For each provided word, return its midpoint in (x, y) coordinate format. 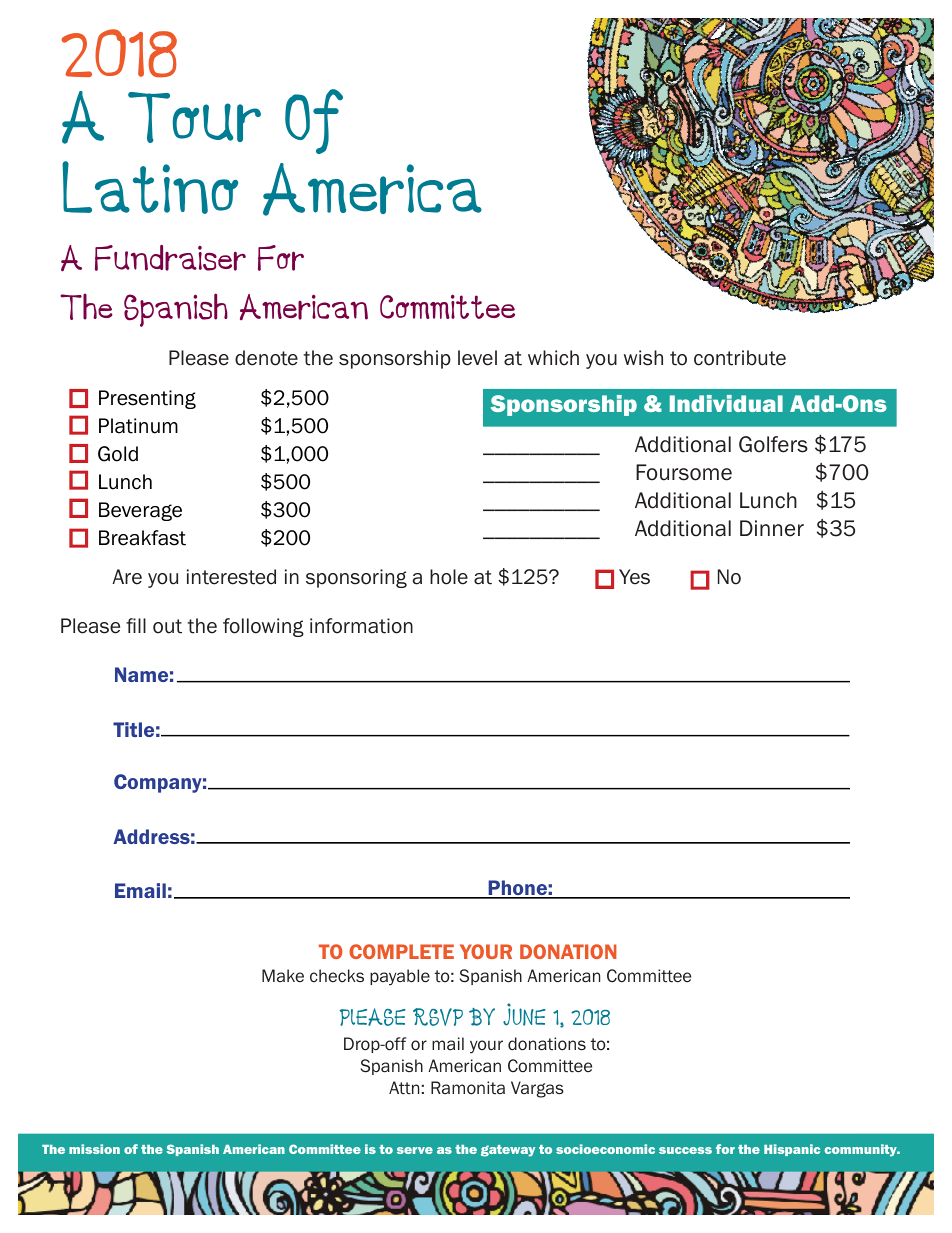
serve (415, 1150)
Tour (194, 117)
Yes (634, 577)
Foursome (684, 472)
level (477, 358)
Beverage (140, 511)
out (167, 626)
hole (449, 577)
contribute (740, 358)
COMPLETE (401, 951)
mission (94, 1149)
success (685, 1150)
